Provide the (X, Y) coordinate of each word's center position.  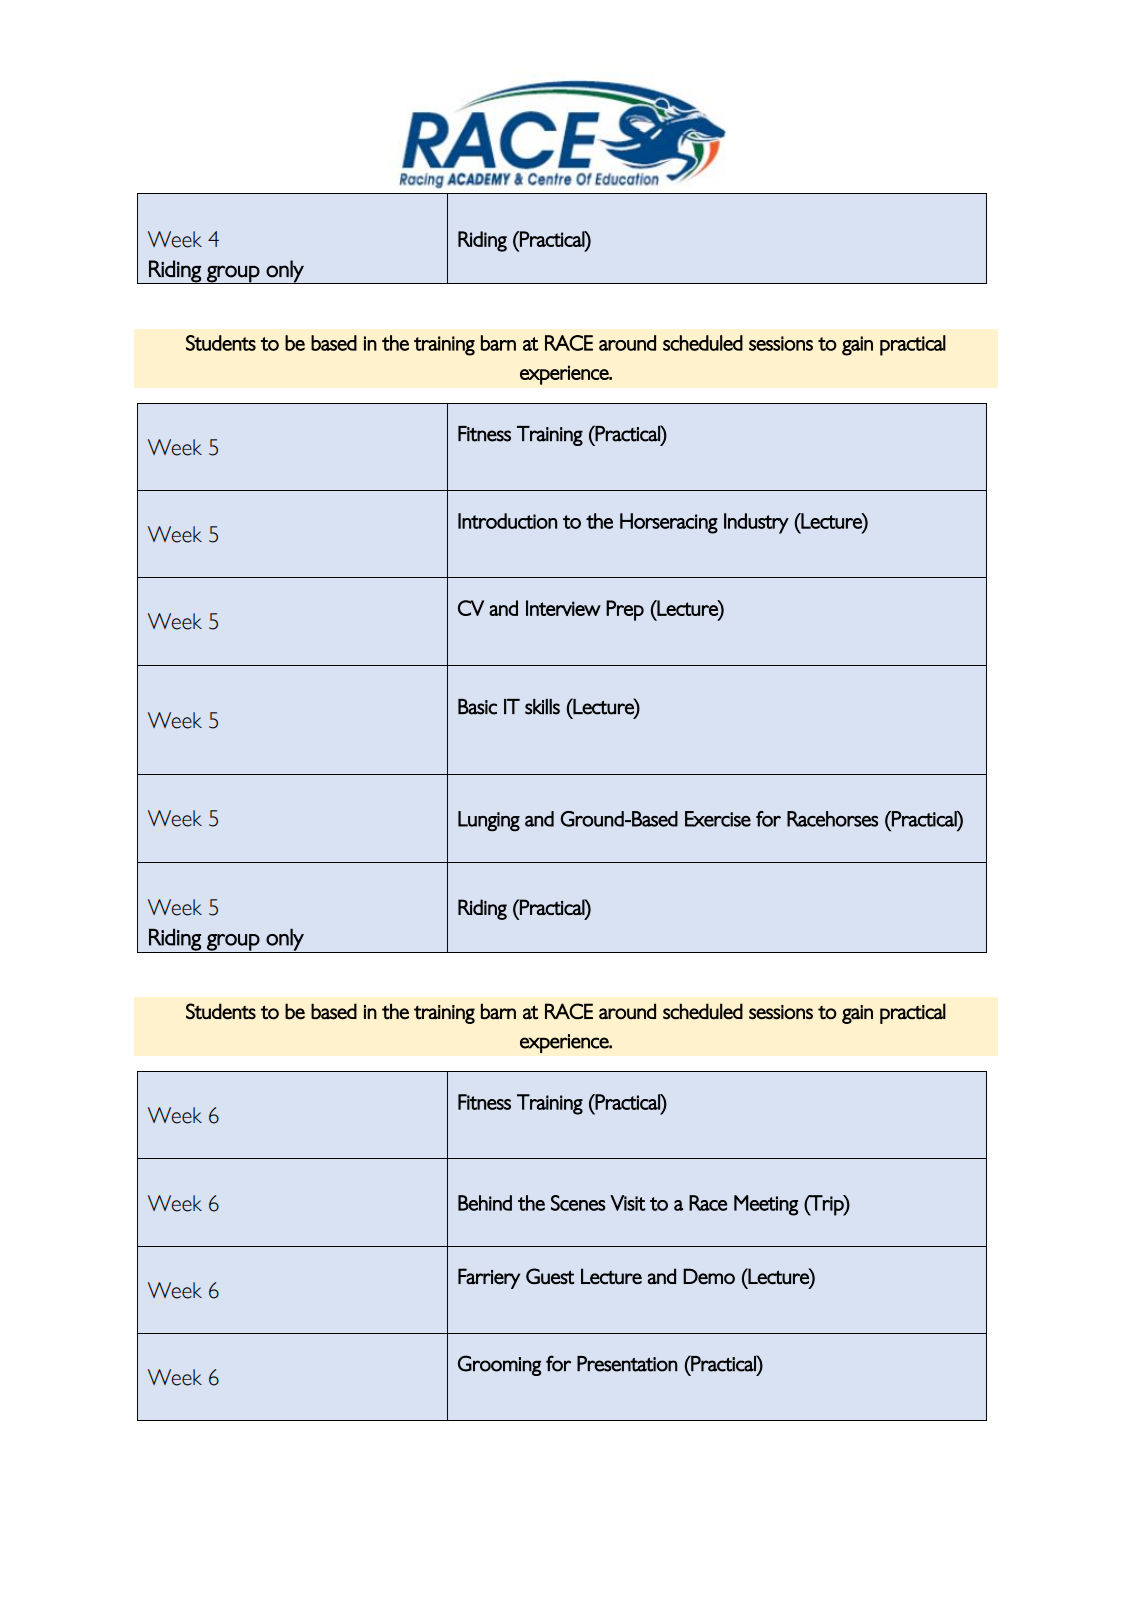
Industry (756, 523)
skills (542, 707)
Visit (627, 1203)
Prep (625, 610)
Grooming (499, 1365)
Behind (485, 1203)
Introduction (507, 521)
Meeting (766, 1205)
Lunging (489, 821)
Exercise (718, 819)
